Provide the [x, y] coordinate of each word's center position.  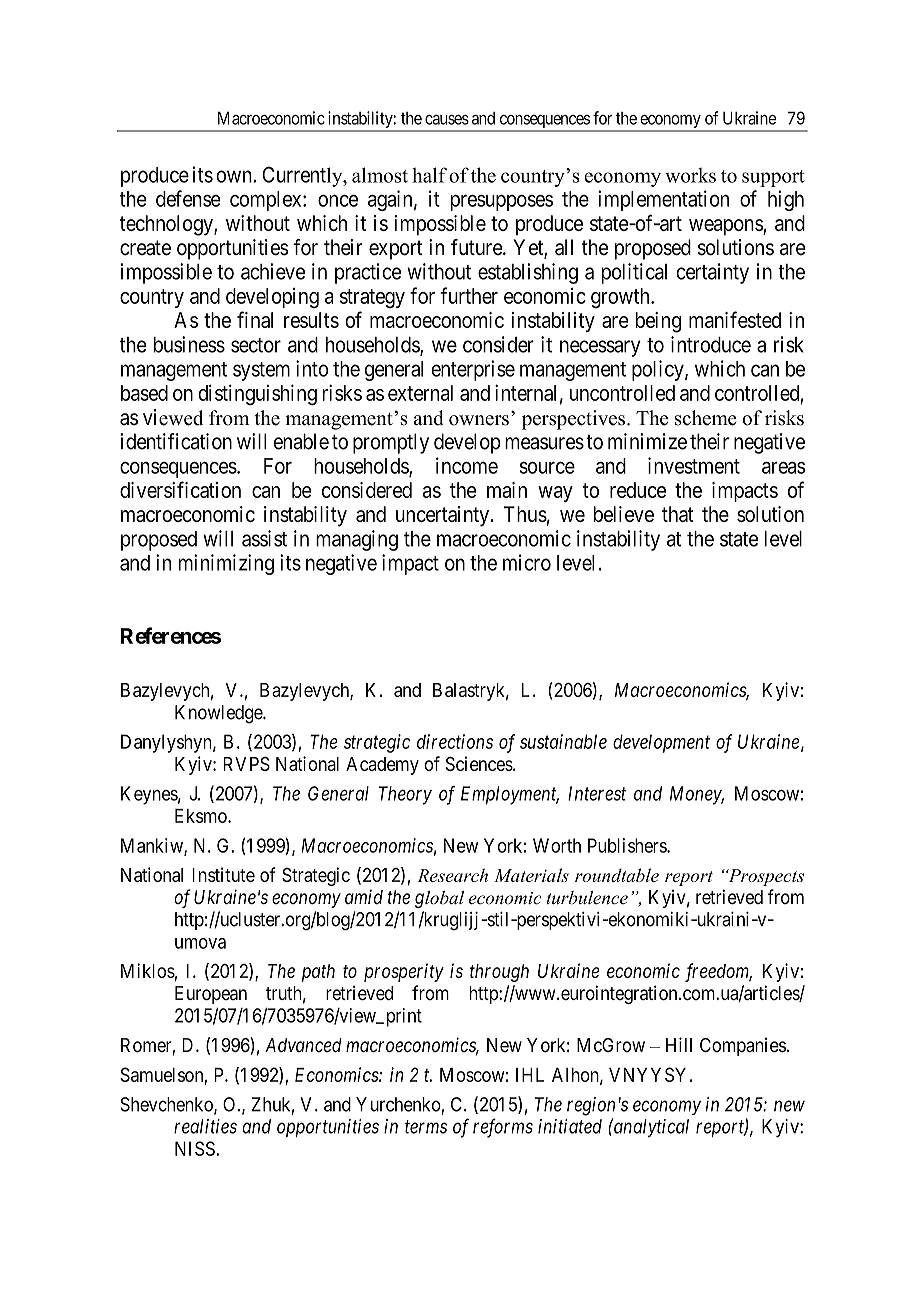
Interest [597, 793]
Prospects [765, 877]
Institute [223, 874]
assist [264, 538]
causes [447, 120]
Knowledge [219, 714]
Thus [525, 514]
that [678, 514]
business [189, 344]
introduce [711, 344]
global [439, 899]
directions [455, 741]
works [690, 175]
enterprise [473, 370]
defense [188, 198]
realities [205, 1126]
